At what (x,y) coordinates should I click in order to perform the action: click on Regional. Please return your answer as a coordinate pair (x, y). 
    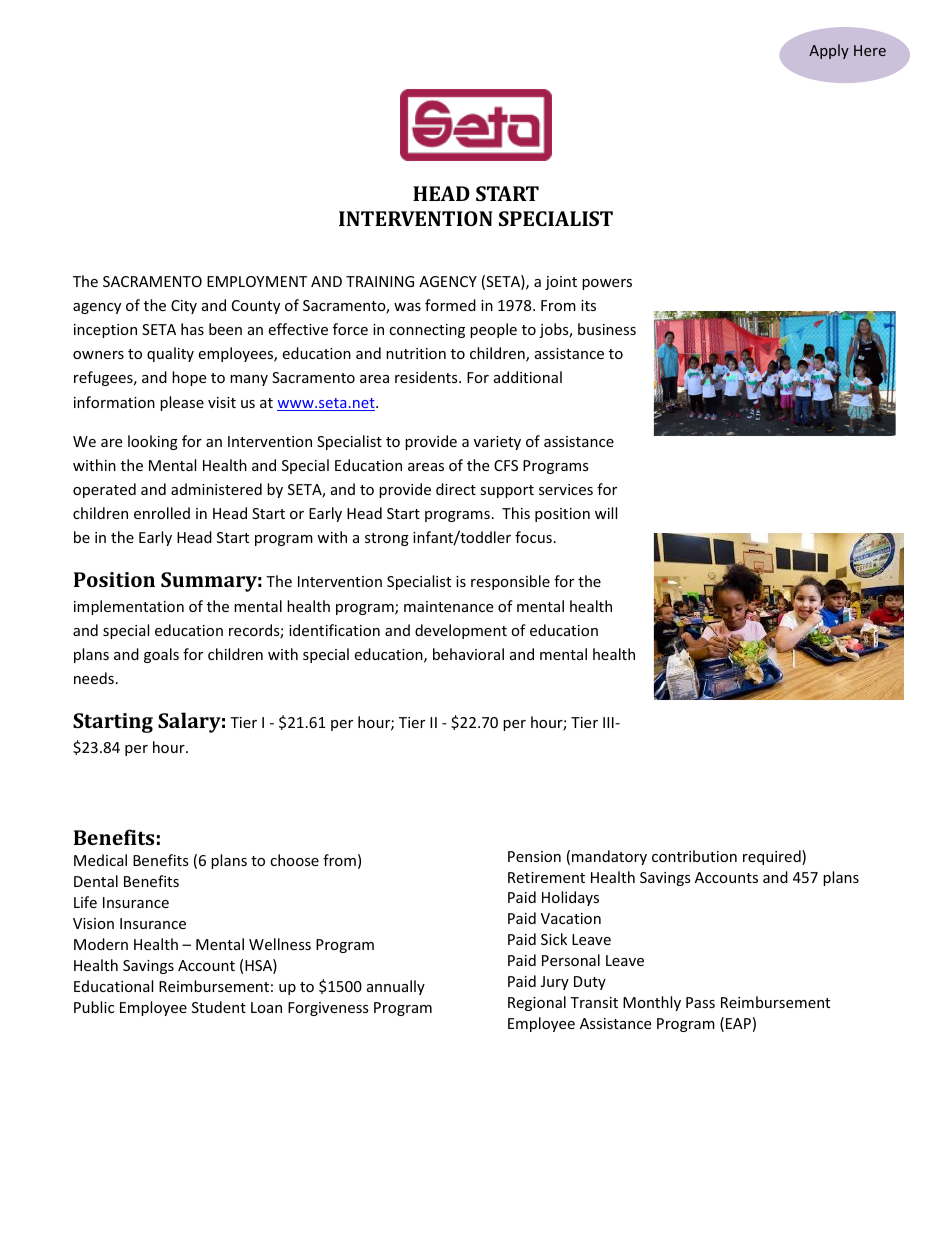
    Looking at the image, I should click on (537, 1003).
